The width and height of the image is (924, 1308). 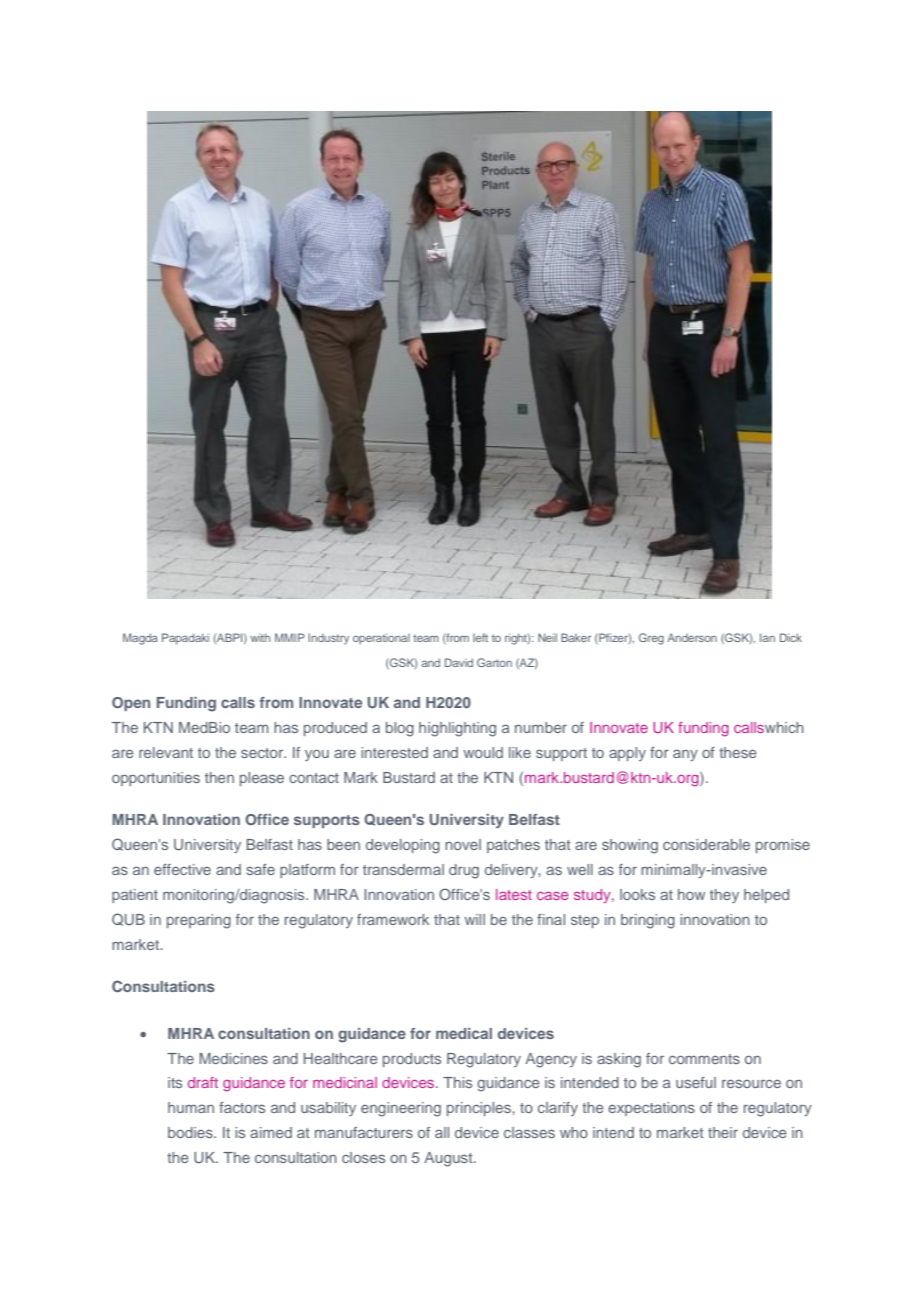 What do you see at coordinates (692, 637) in the image?
I see `Anderson` at bounding box center [692, 637].
